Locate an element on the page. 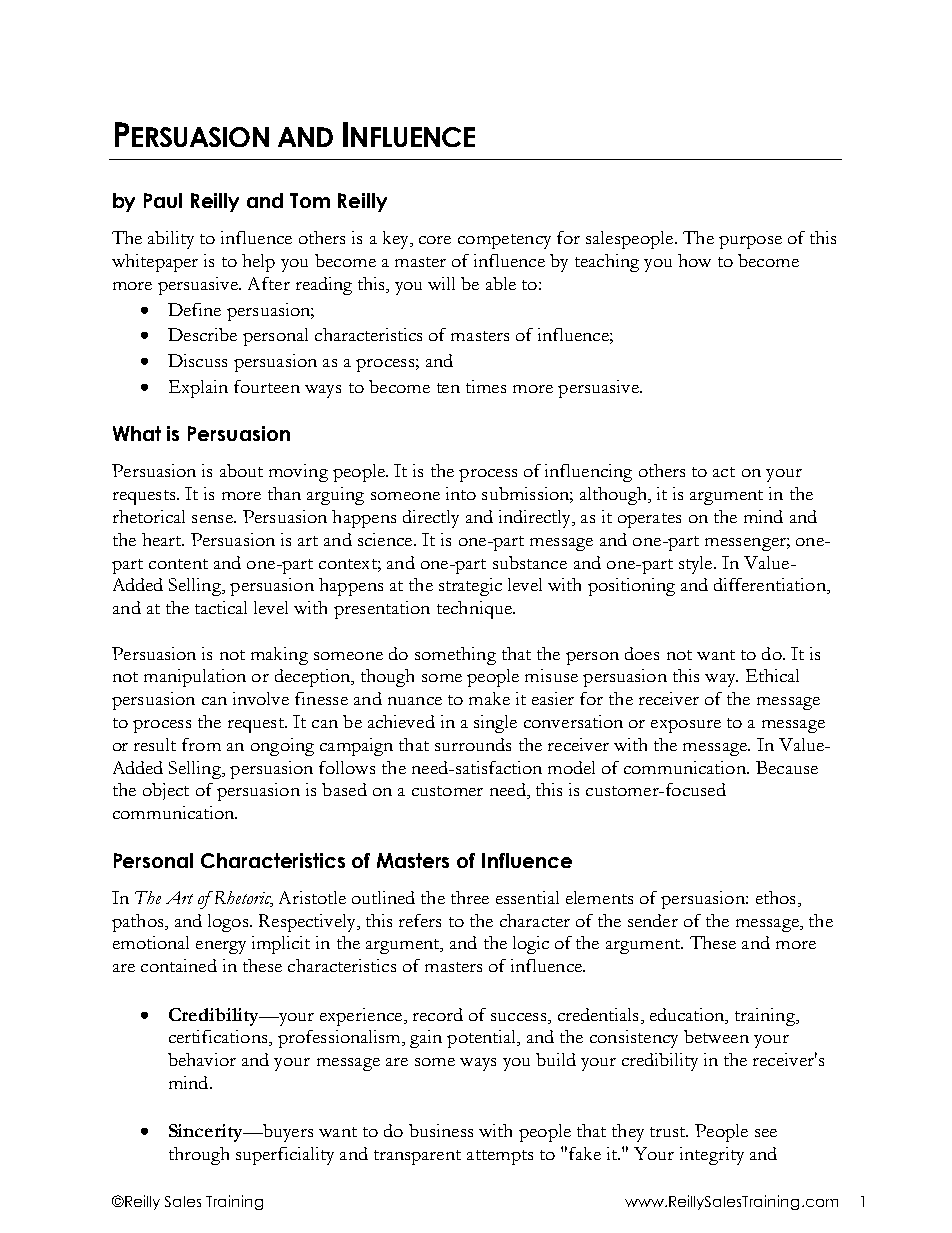  through is located at coordinates (199, 1156).
